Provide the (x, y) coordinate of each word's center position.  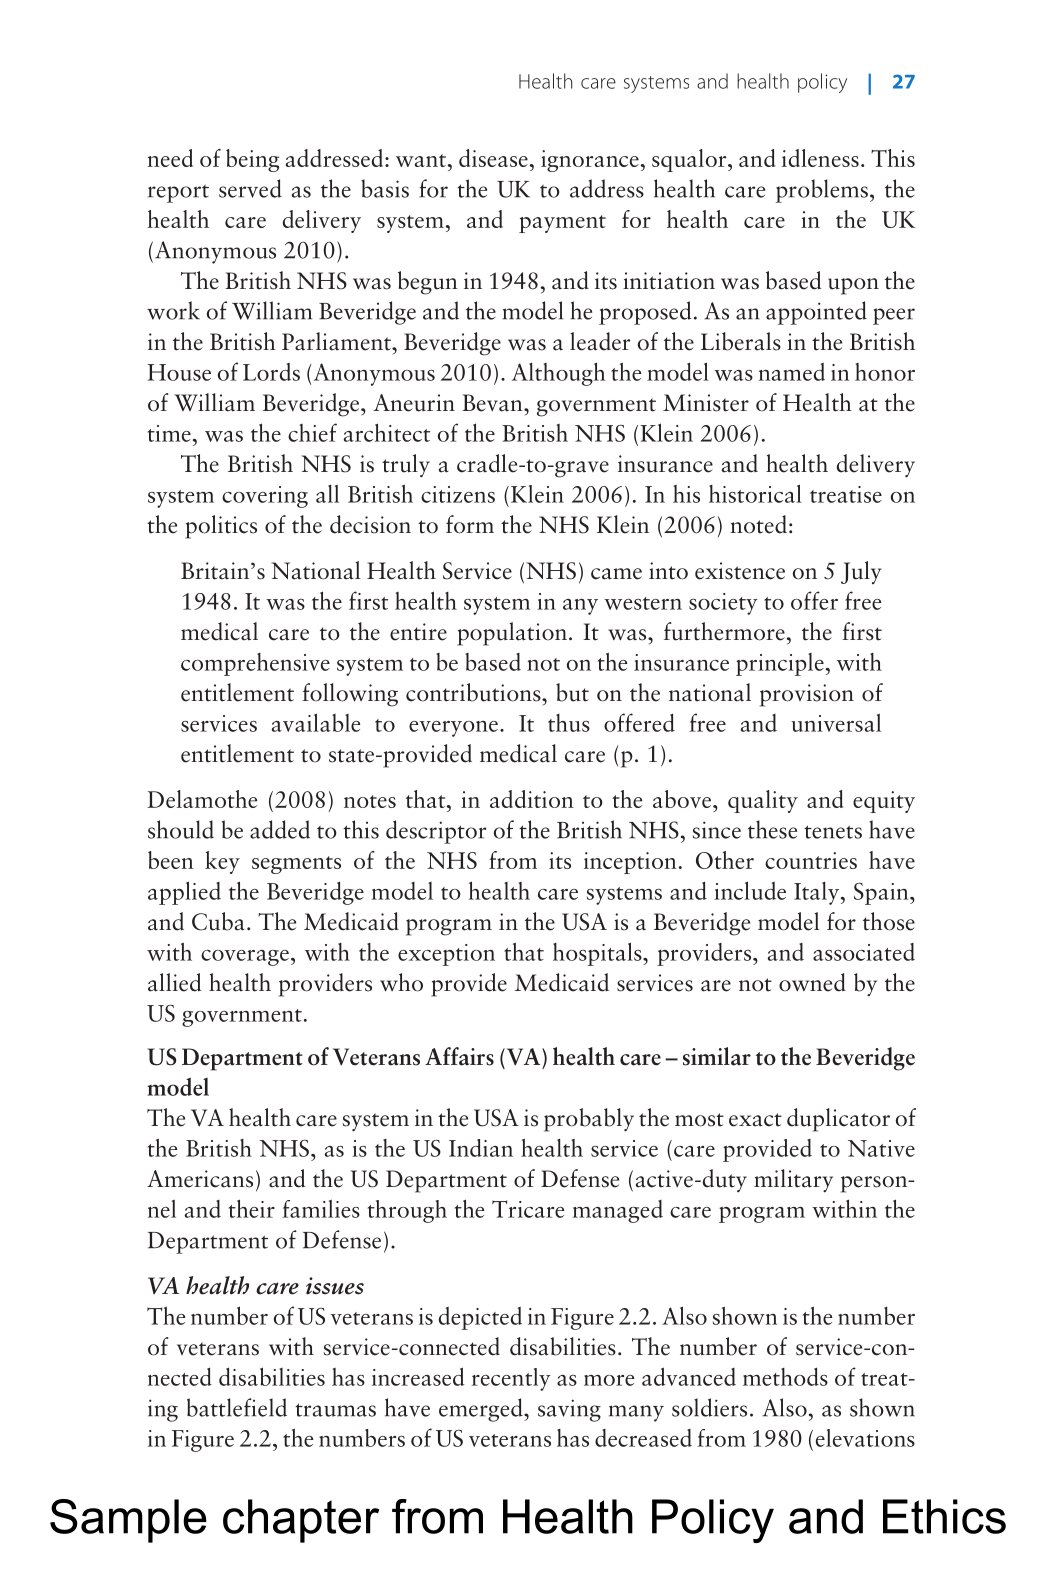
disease (493, 158)
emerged (482, 1410)
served (250, 188)
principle (780, 664)
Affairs (459, 1056)
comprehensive (255, 664)
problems (822, 191)
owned (812, 982)
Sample (128, 1521)
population (512, 634)
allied (174, 982)
